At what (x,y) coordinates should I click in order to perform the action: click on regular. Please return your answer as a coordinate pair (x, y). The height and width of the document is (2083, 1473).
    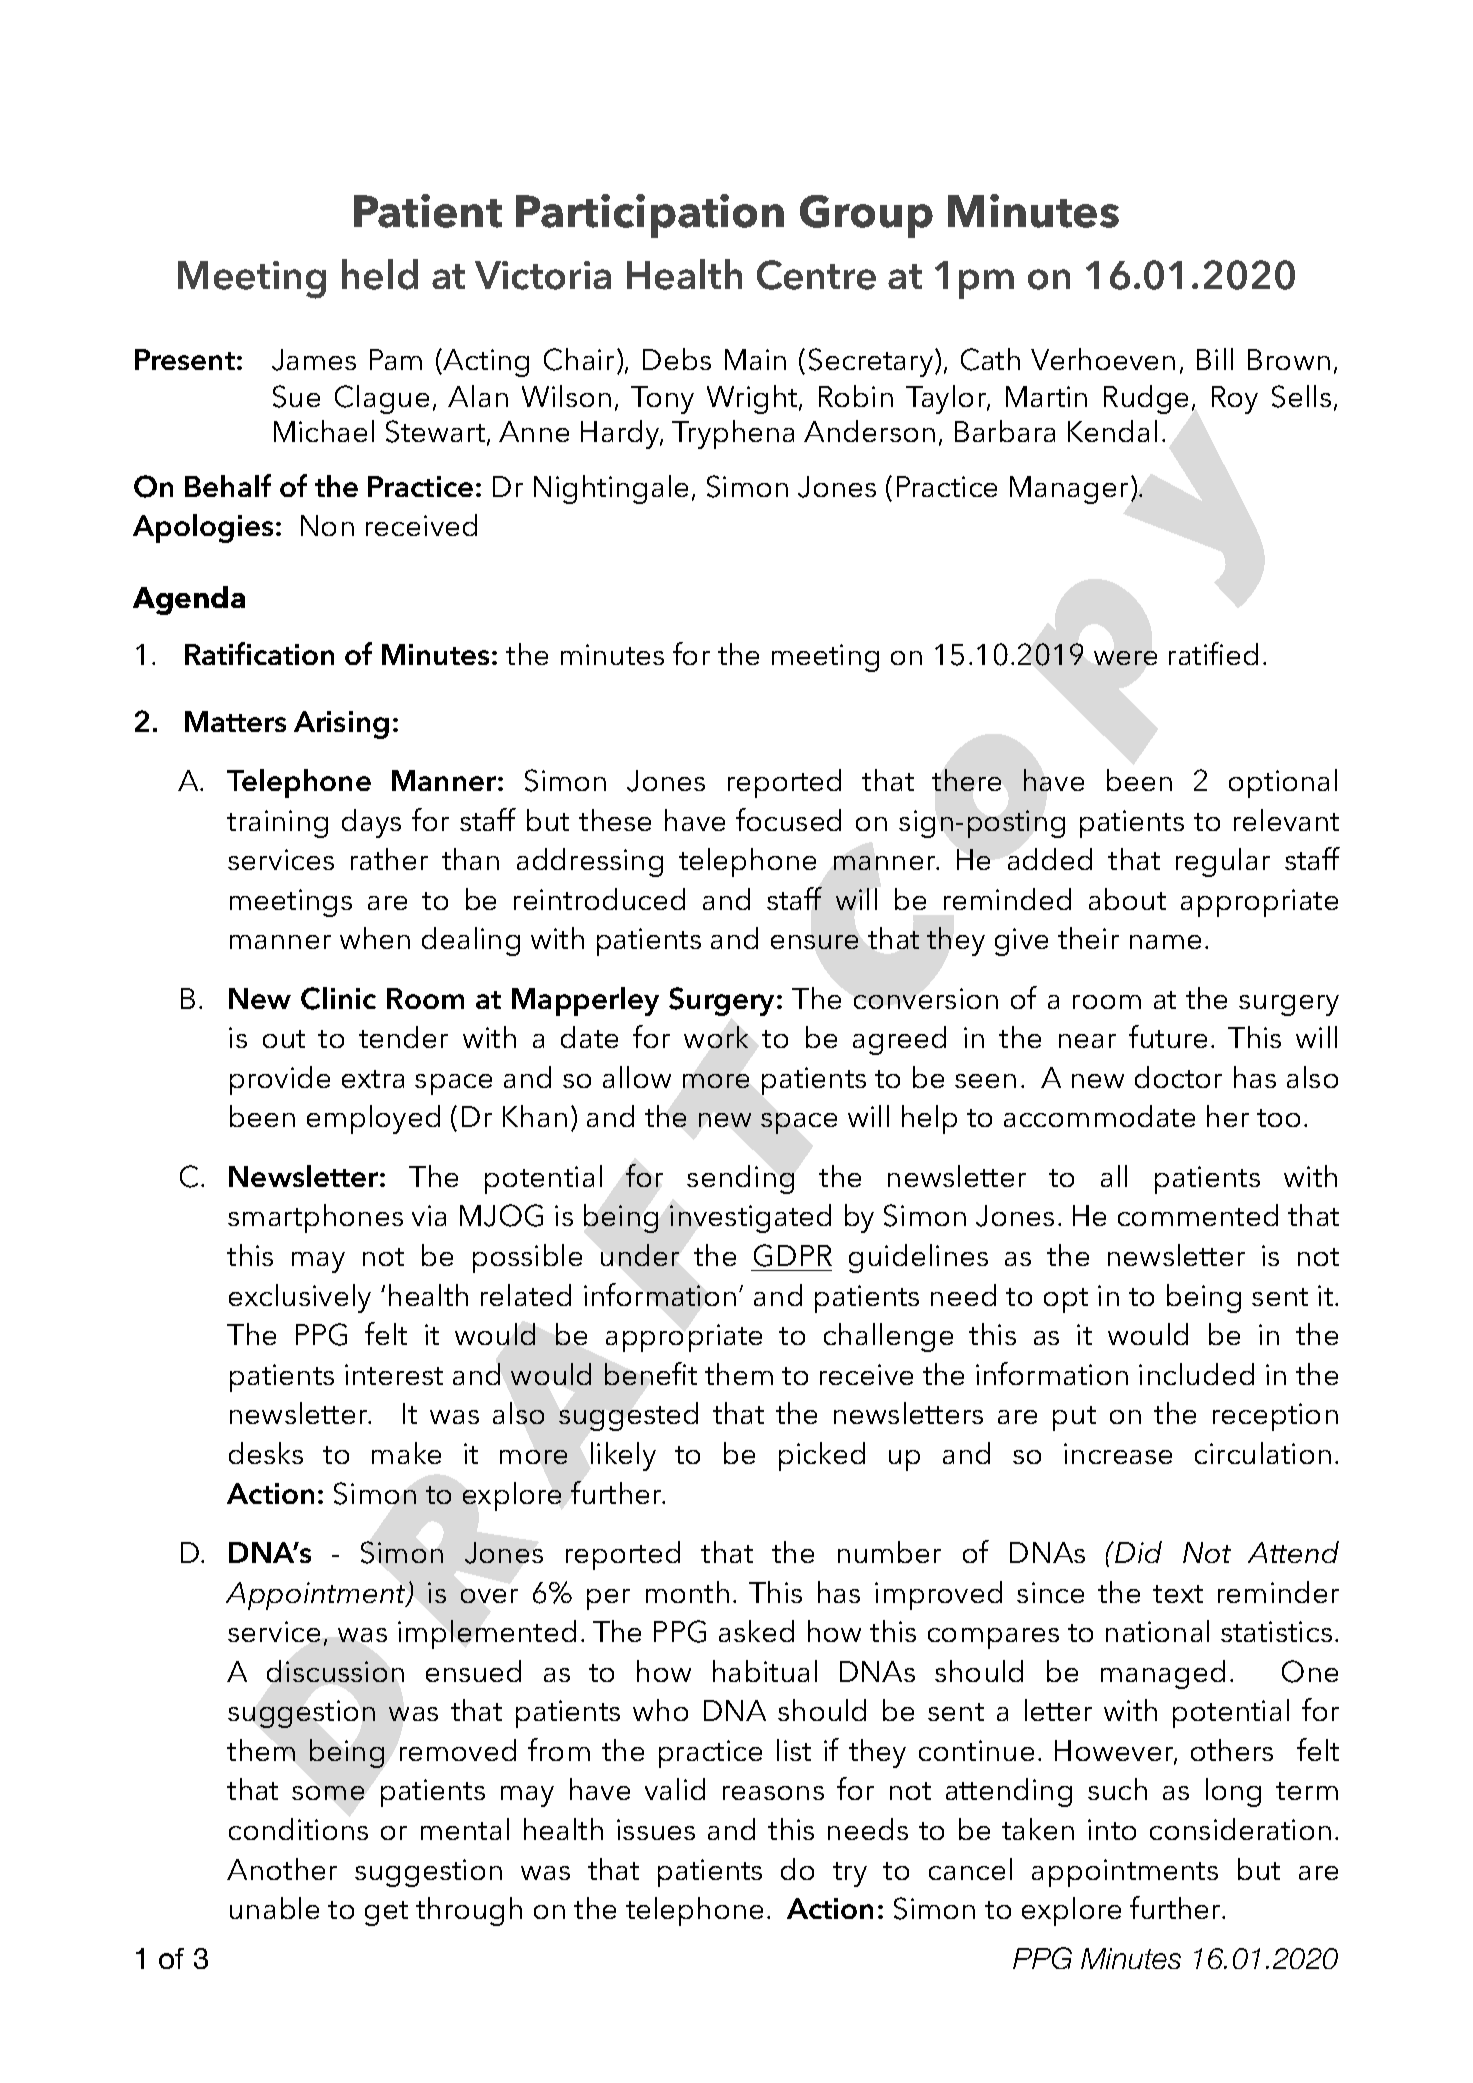
    Looking at the image, I should click on (1223, 862).
